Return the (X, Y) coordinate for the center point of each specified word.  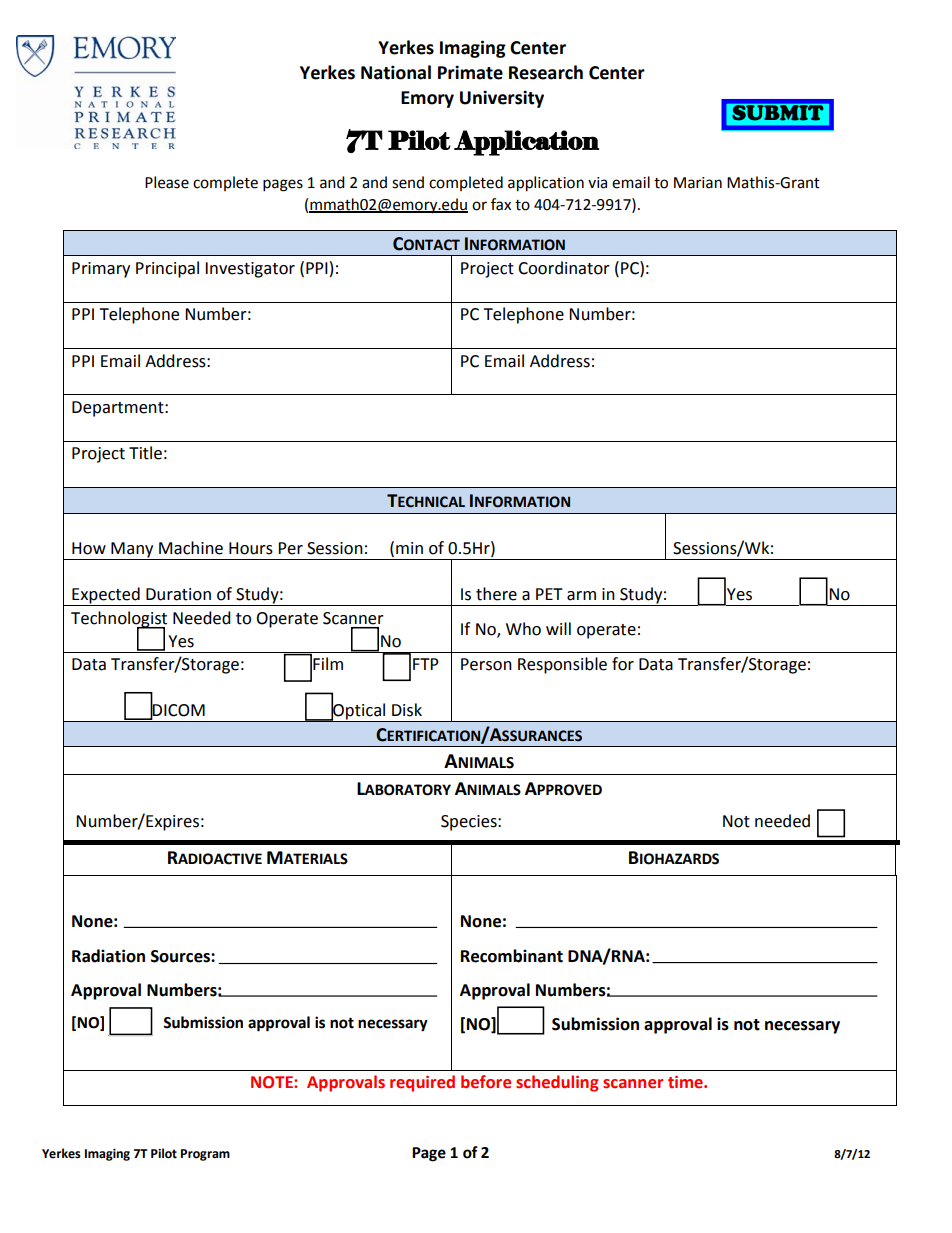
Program (205, 1155)
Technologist (119, 620)
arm (581, 596)
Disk (407, 710)
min (409, 548)
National (396, 72)
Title (145, 453)
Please (167, 182)
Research (546, 72)
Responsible (562, 665)
